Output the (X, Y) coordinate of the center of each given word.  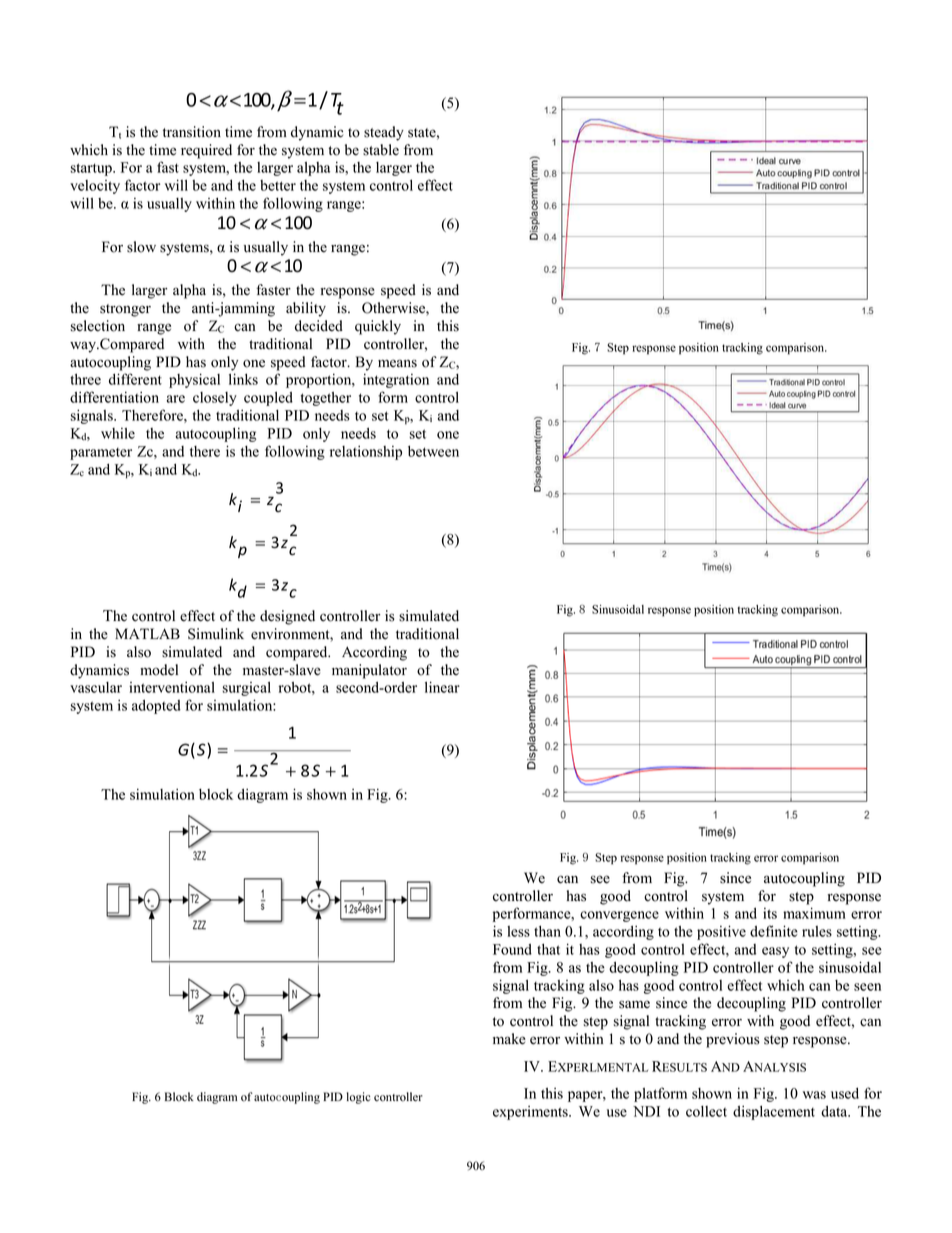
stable (381, 150)
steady (384, 133)
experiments (531, 1113)
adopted (156, 706)
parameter (101, 454)
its (770, 913)
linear (442, 687)
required (206, 151)
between (433, 451)
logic (359, 1098)
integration (396, 380)
